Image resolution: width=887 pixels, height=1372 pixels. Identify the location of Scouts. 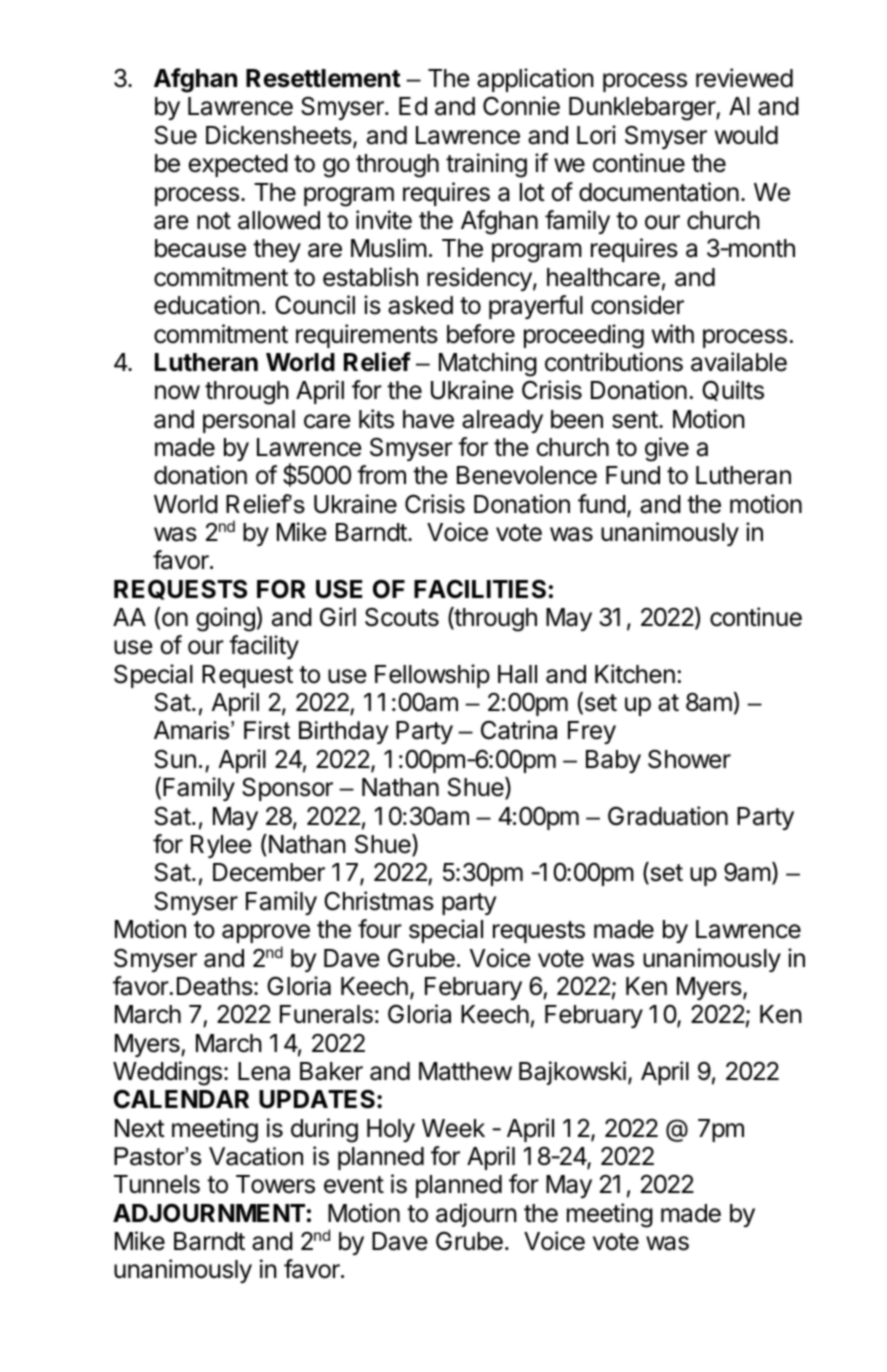
(402, 617).
